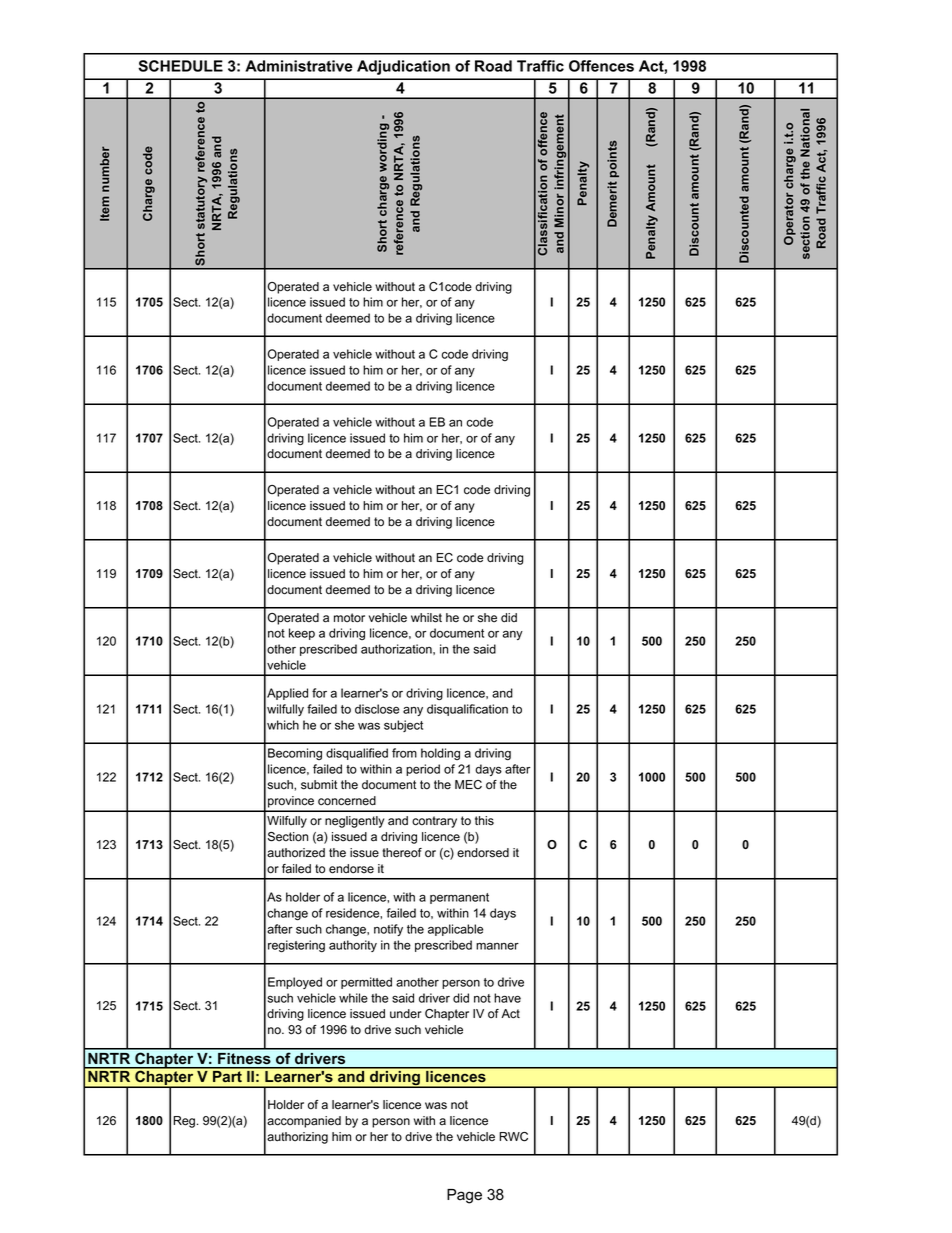 The height and width of the image is (1233, 952). Describe the element at coordinates (296, 946) in the image. I see `registering` at that location.
